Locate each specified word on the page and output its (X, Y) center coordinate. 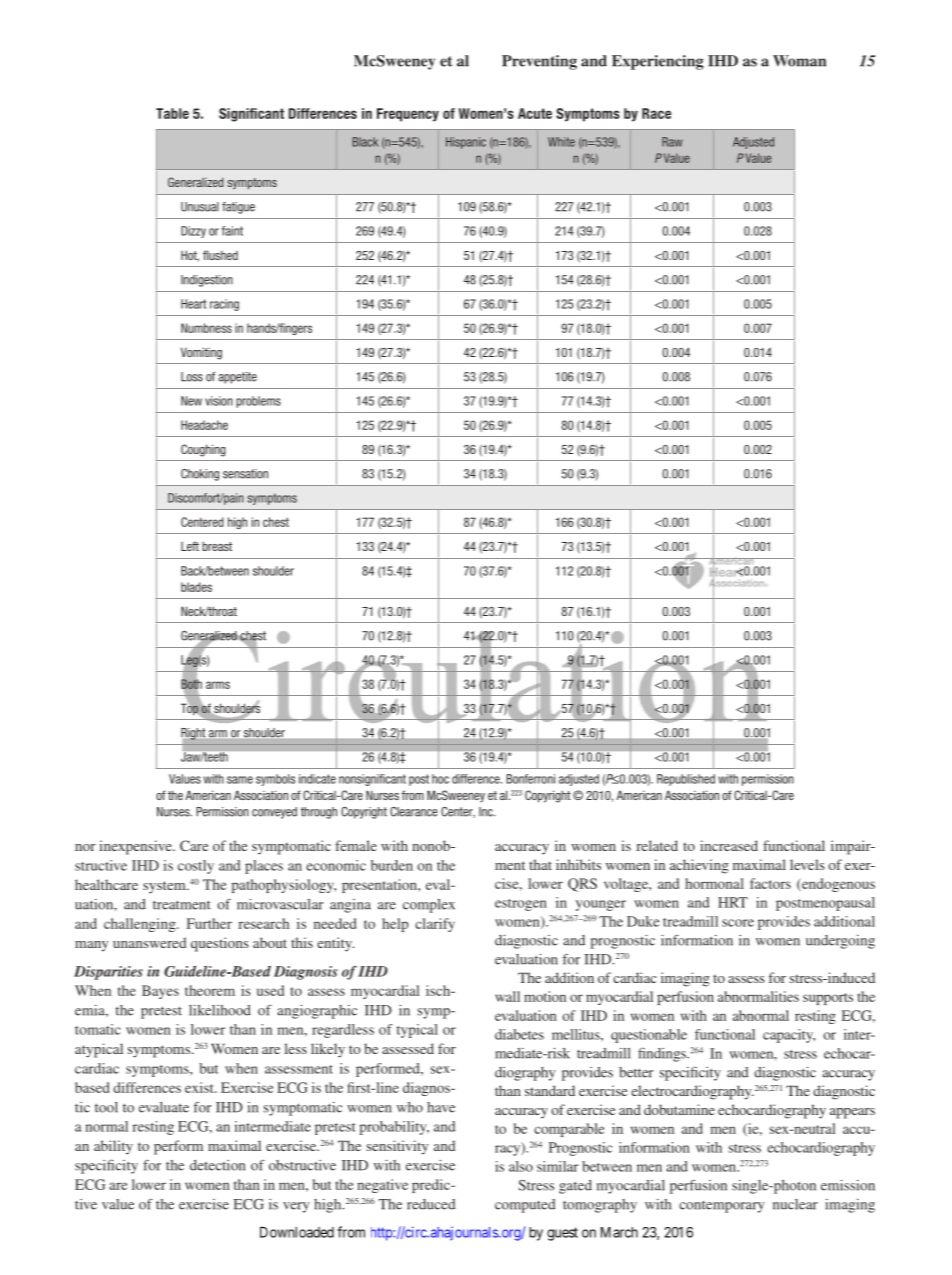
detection (217, 1165)
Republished (686, 780)
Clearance (414, 812)
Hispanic (466, 143)
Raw (672, 142)
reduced (431, 1204)
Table (172, 113)
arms (218, 685)
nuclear (795, 1204)
